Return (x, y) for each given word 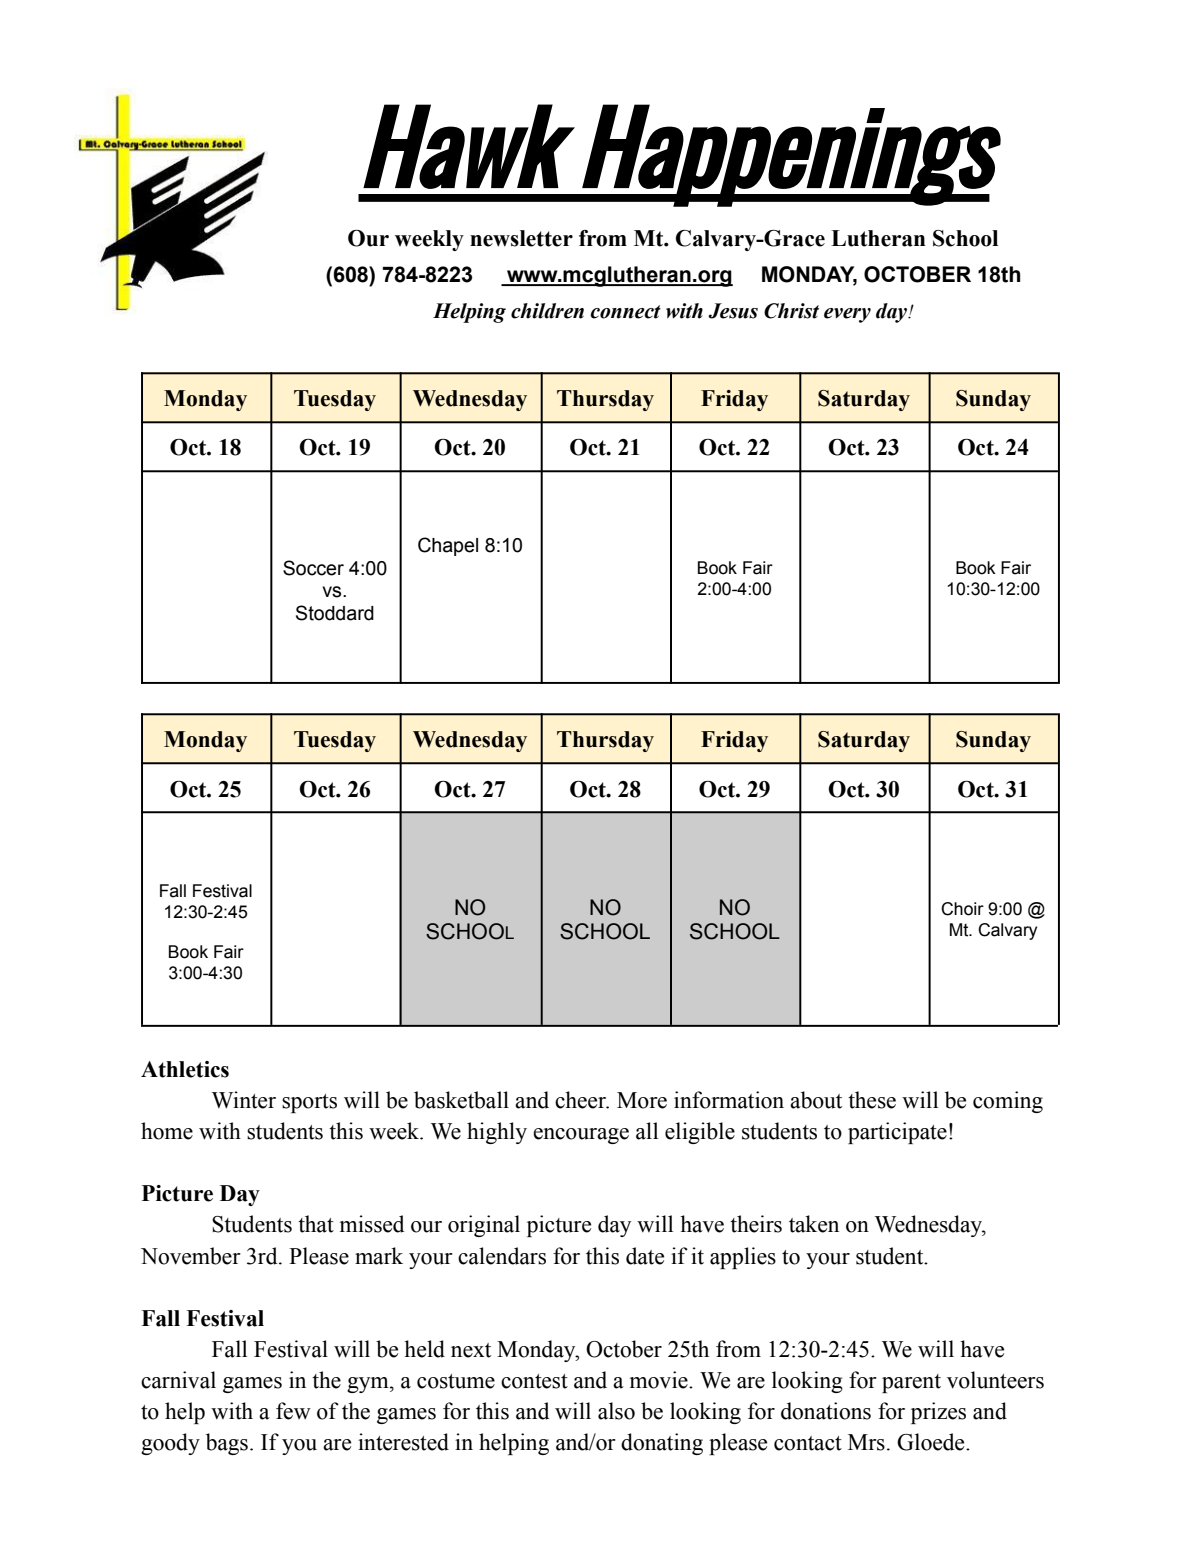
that (316, 1224)
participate (897, 1133)
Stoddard (335, 613)
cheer (581, 1100)
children (547, 311)
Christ (791, 311)
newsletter (521, 238)
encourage (581, 1136)
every (847, 315)
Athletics (185, 1069)
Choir (962, 909)
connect (625, 312)
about (816, 1100)
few (293, 1411)
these (872, 1100)
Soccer (313, 568)
